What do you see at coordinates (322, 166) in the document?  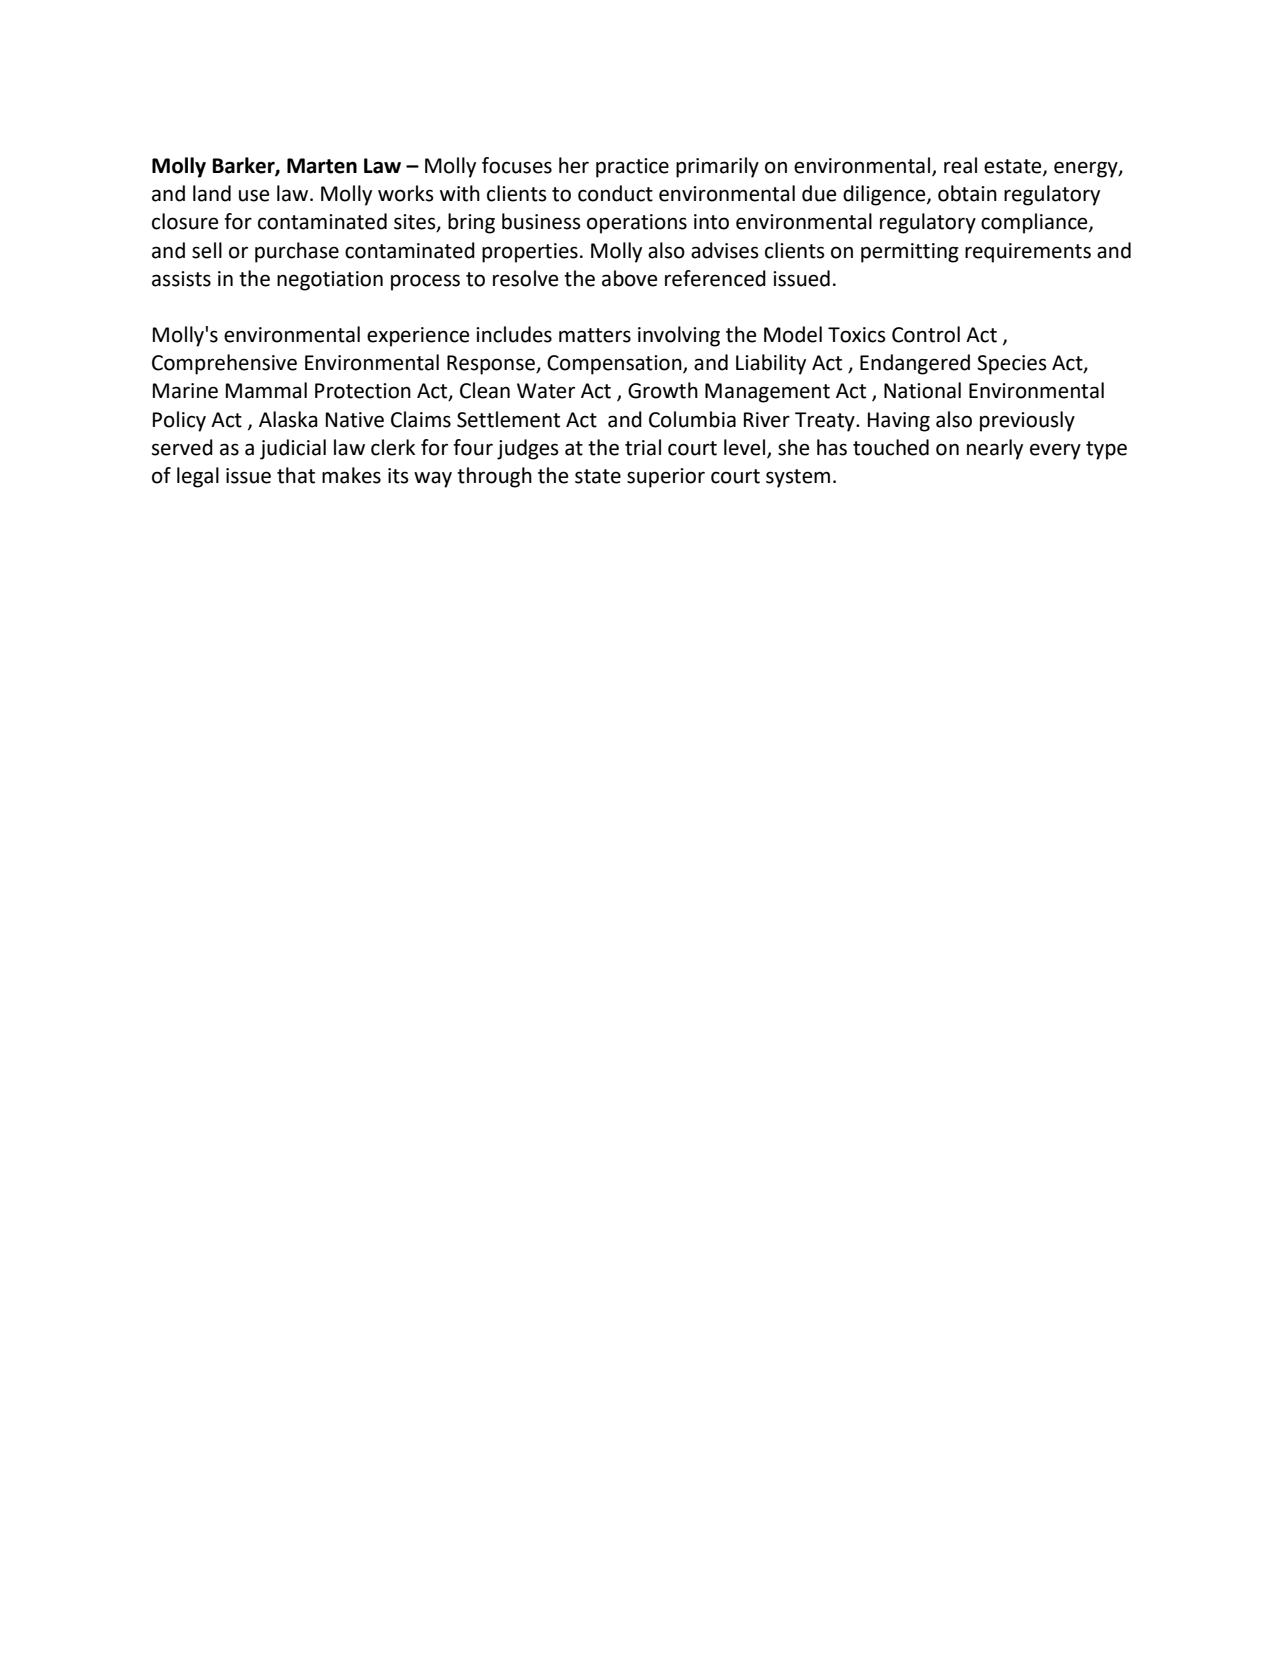 I see `Marten` at bounding box center [322, 166].
